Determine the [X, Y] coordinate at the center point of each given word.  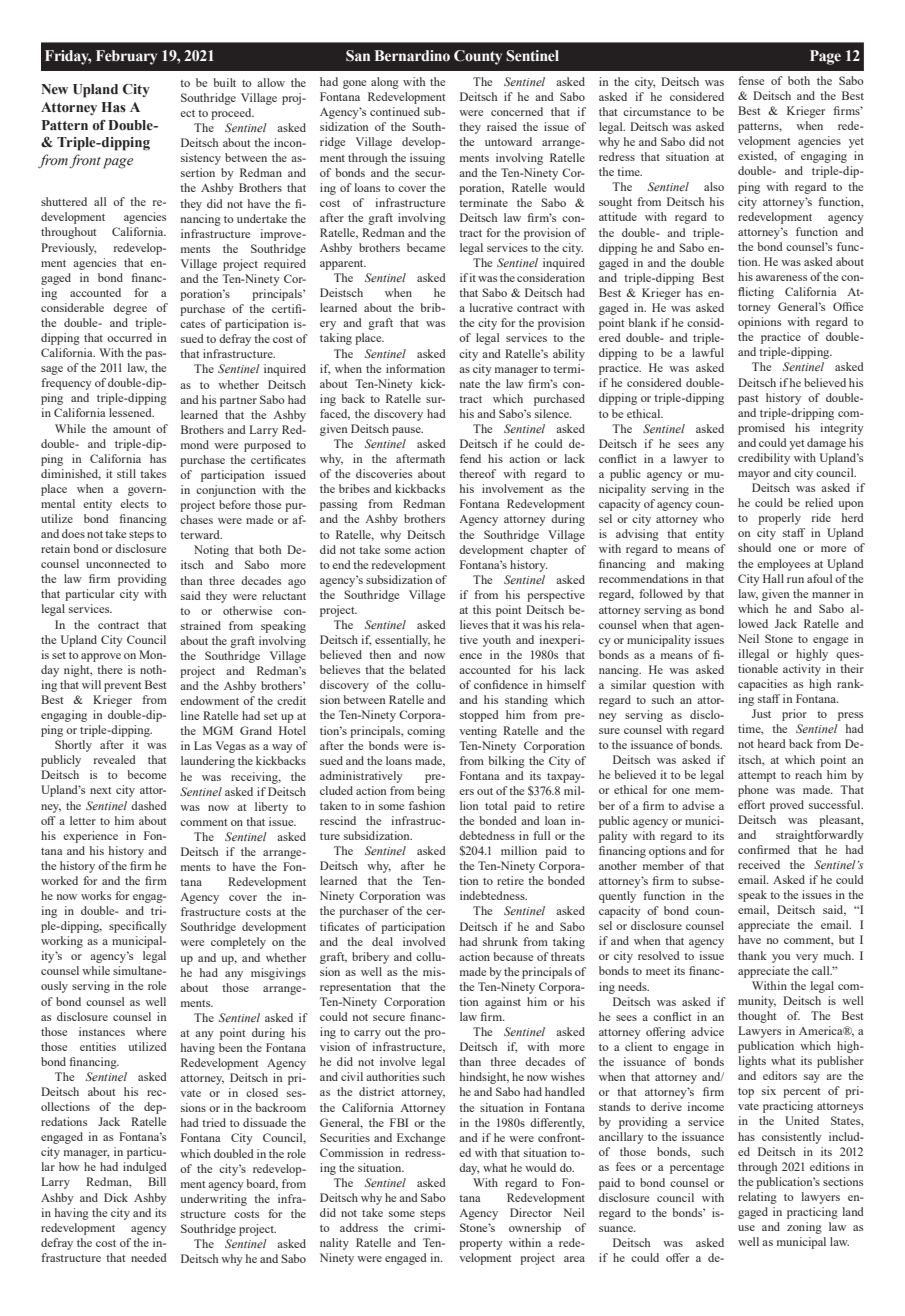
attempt [757, 777]
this [482, 609]
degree [130, 309]
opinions [759, 323]
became [426, 247]
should [754, 547]
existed [757, 156]
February [126, 57]
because [513, 956]
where [151, 1031]
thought [757, 1017]
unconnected [118, 563]
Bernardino [412, 56]
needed [149, 1257]
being [431, 792]
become [146, 774]
